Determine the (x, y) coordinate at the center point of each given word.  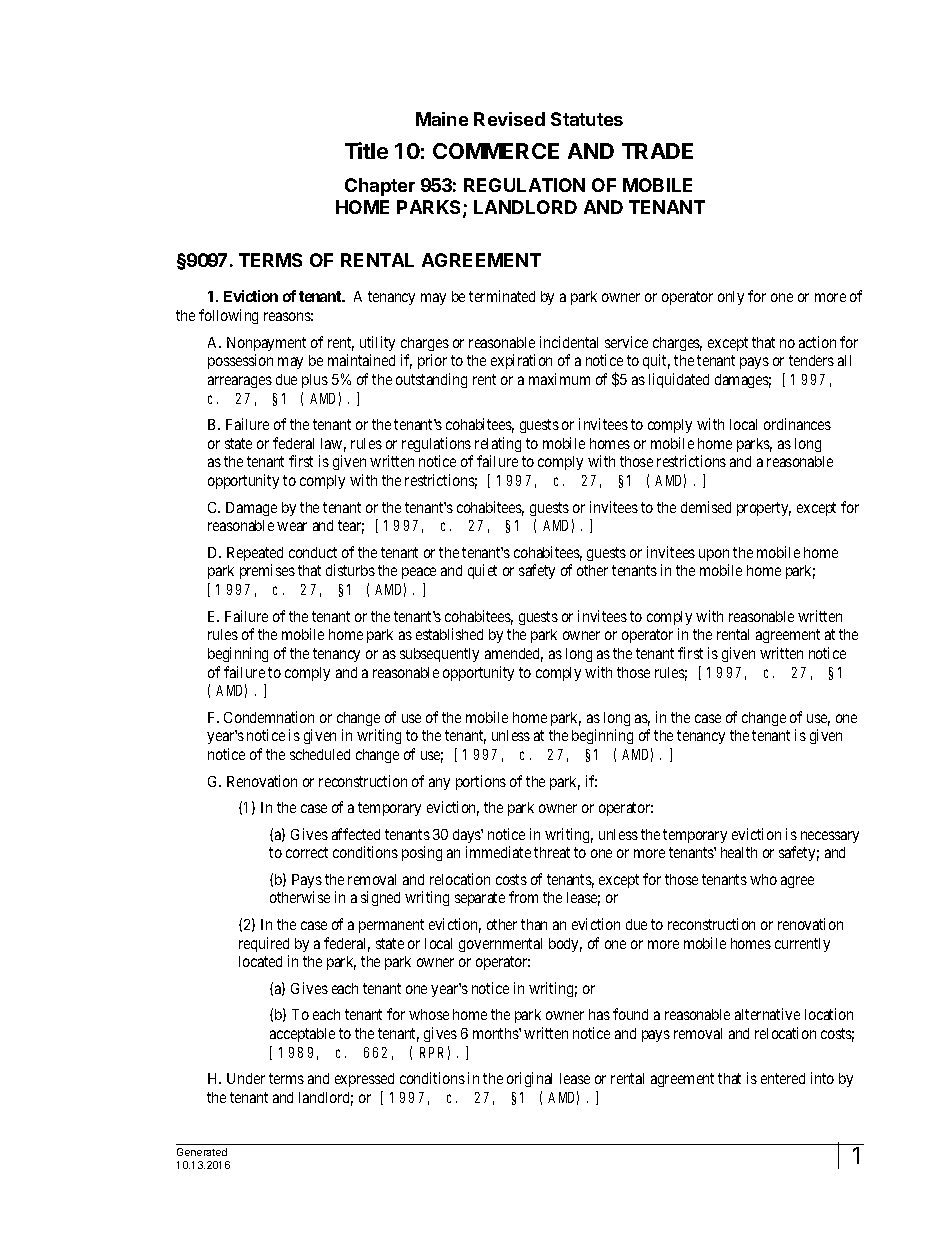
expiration (521, 361)
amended (514, 655)
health (739, 852)
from (523, 897)
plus (315, 381)
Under (246, 1078)
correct (307, 852)
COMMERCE (496, 151)
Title (366, 150)
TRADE (657, 151)
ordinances (797, 424)
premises (267, 571)
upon (714, 555)
